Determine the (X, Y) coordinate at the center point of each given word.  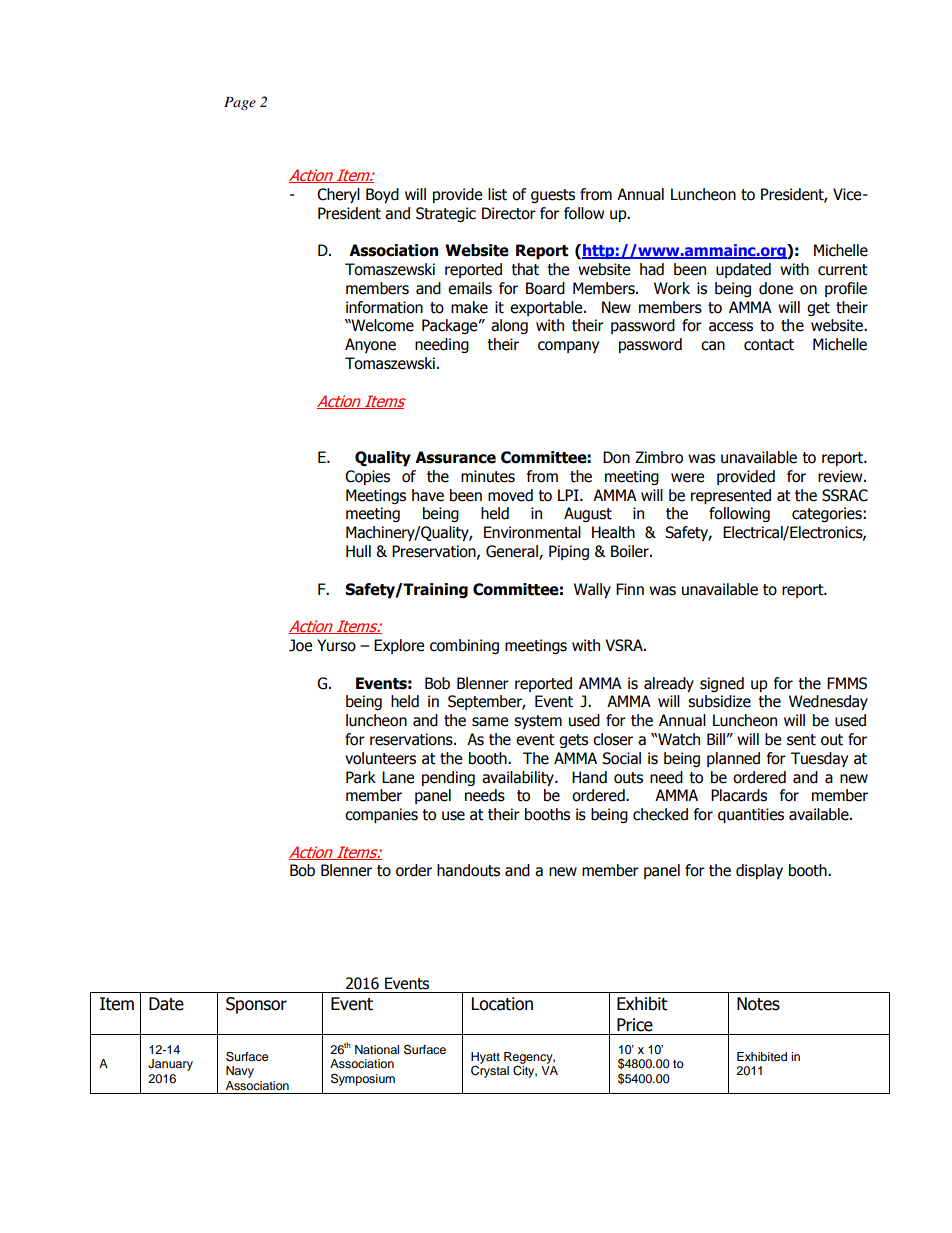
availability (519, 778)
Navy (240, 1072)
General (513, 552)
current (843, 270)
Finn (630, 589)
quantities (751, 815)
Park (361, 777)
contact (769, 345)
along (509, 326)
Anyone (370, 345)
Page (240, 103)
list (497, 194)
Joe (300, 645)
